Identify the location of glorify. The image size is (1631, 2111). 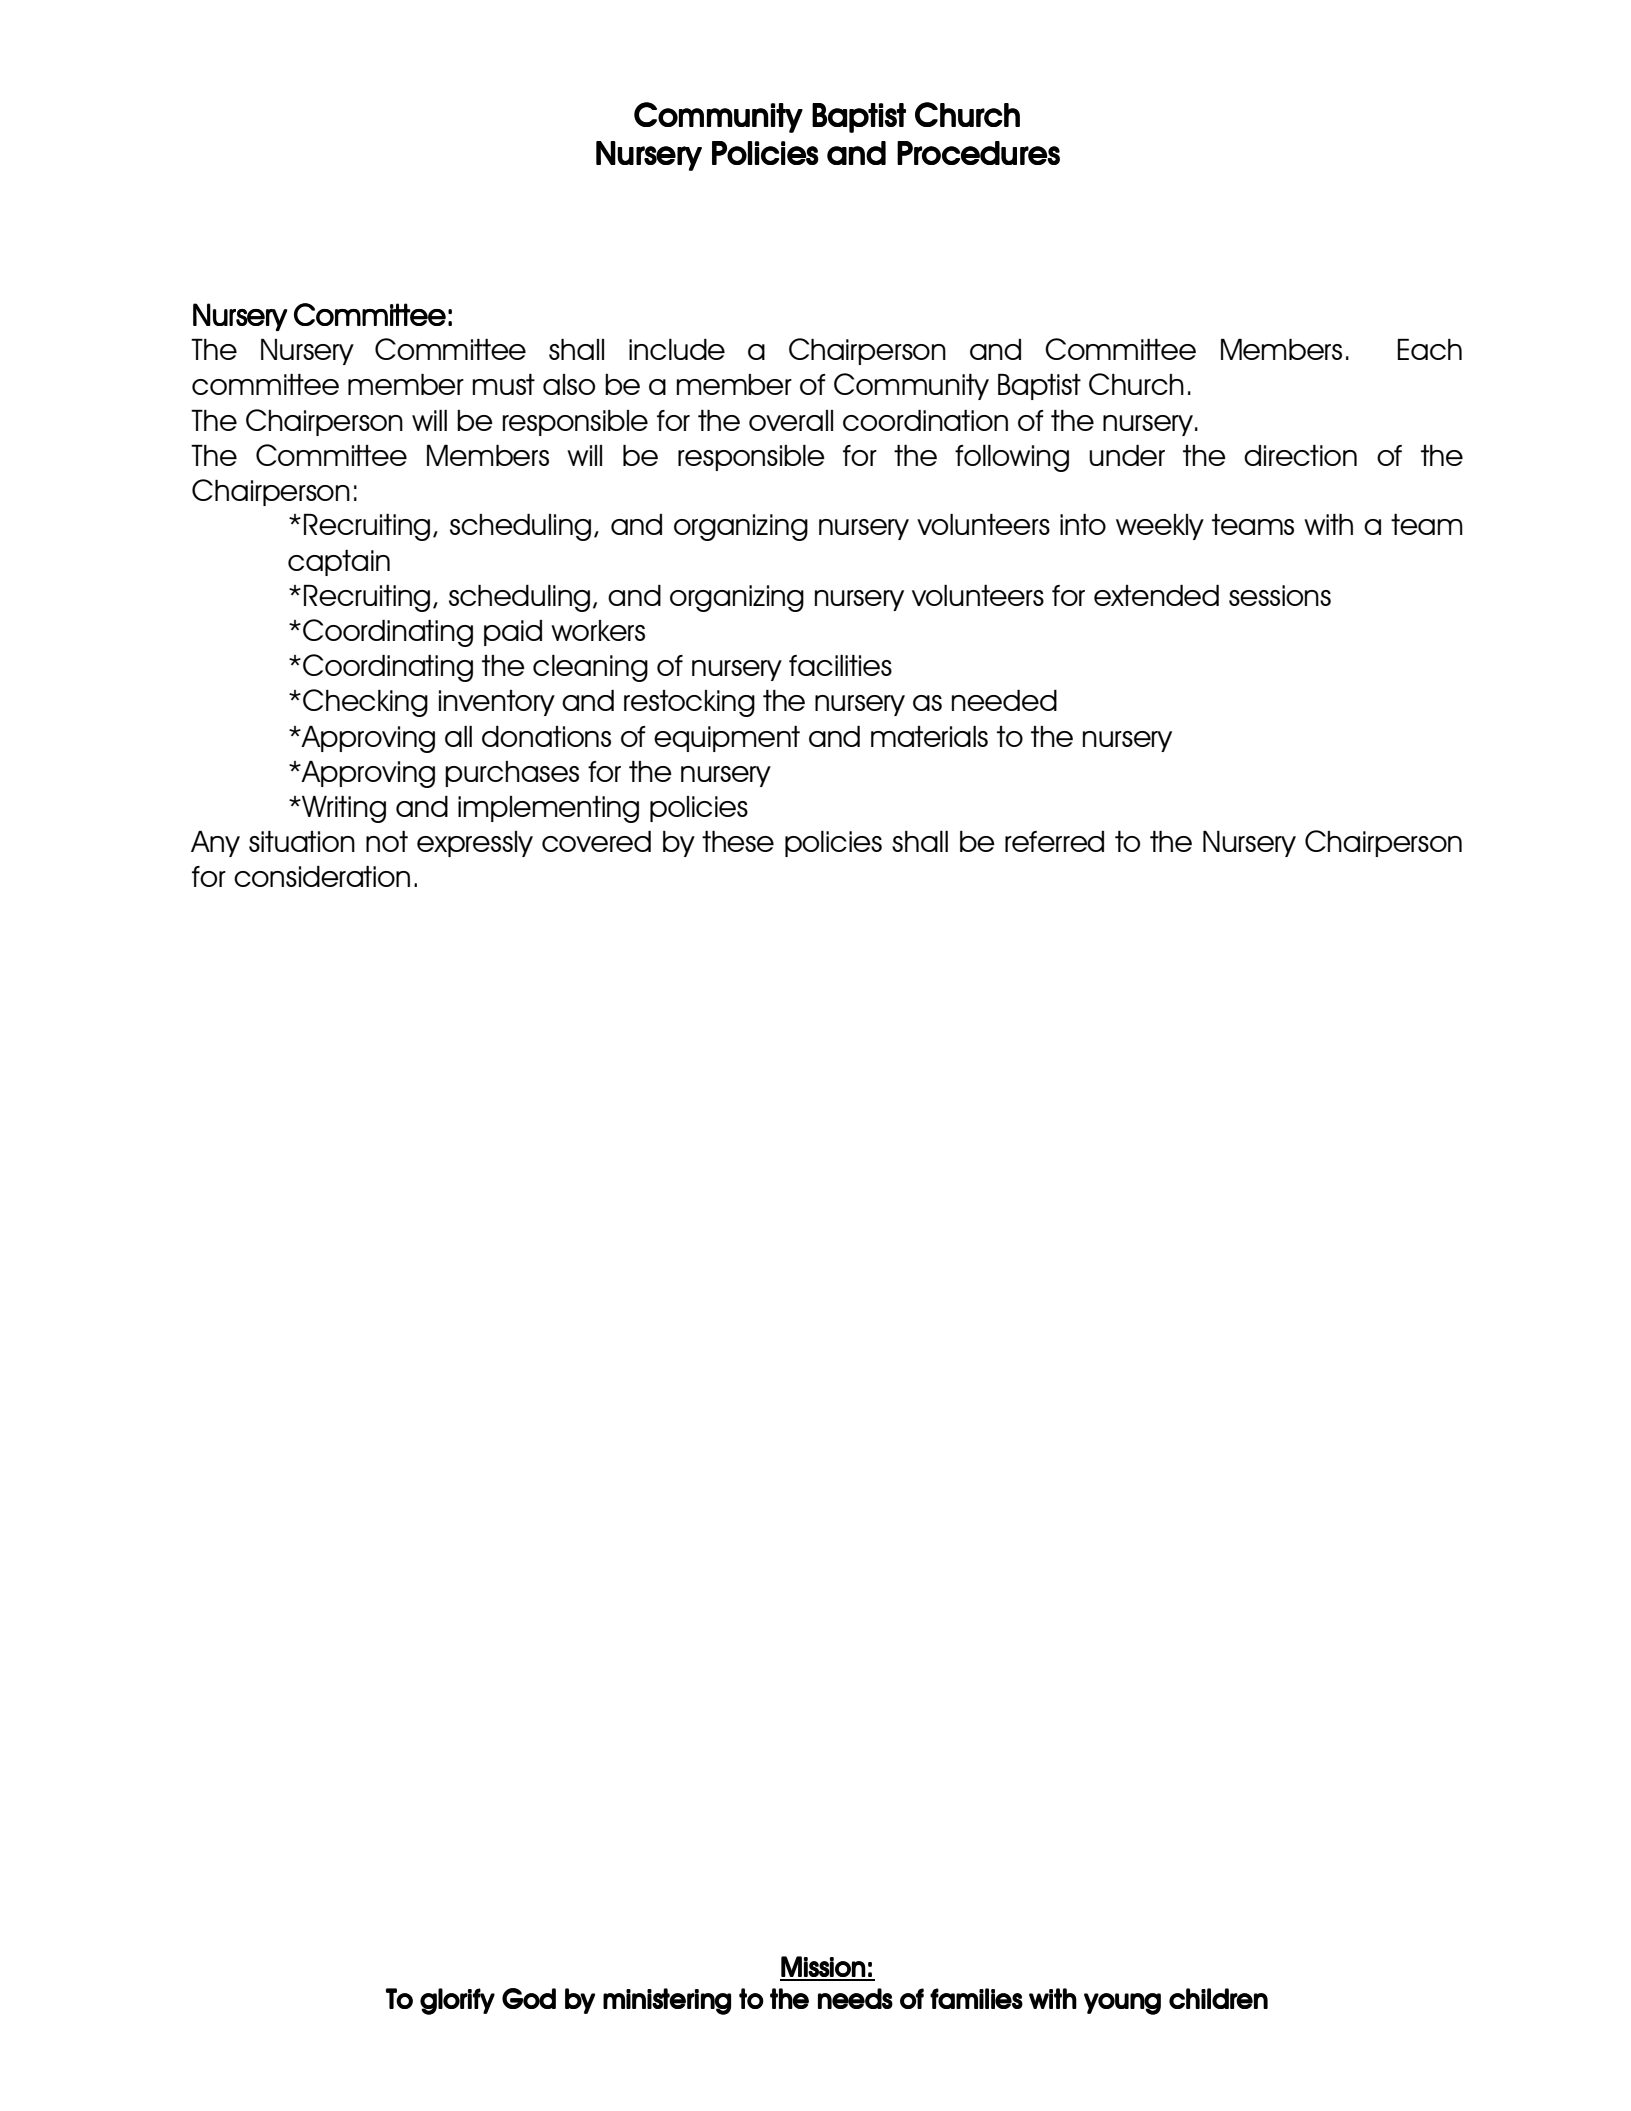
(457, 2001).
